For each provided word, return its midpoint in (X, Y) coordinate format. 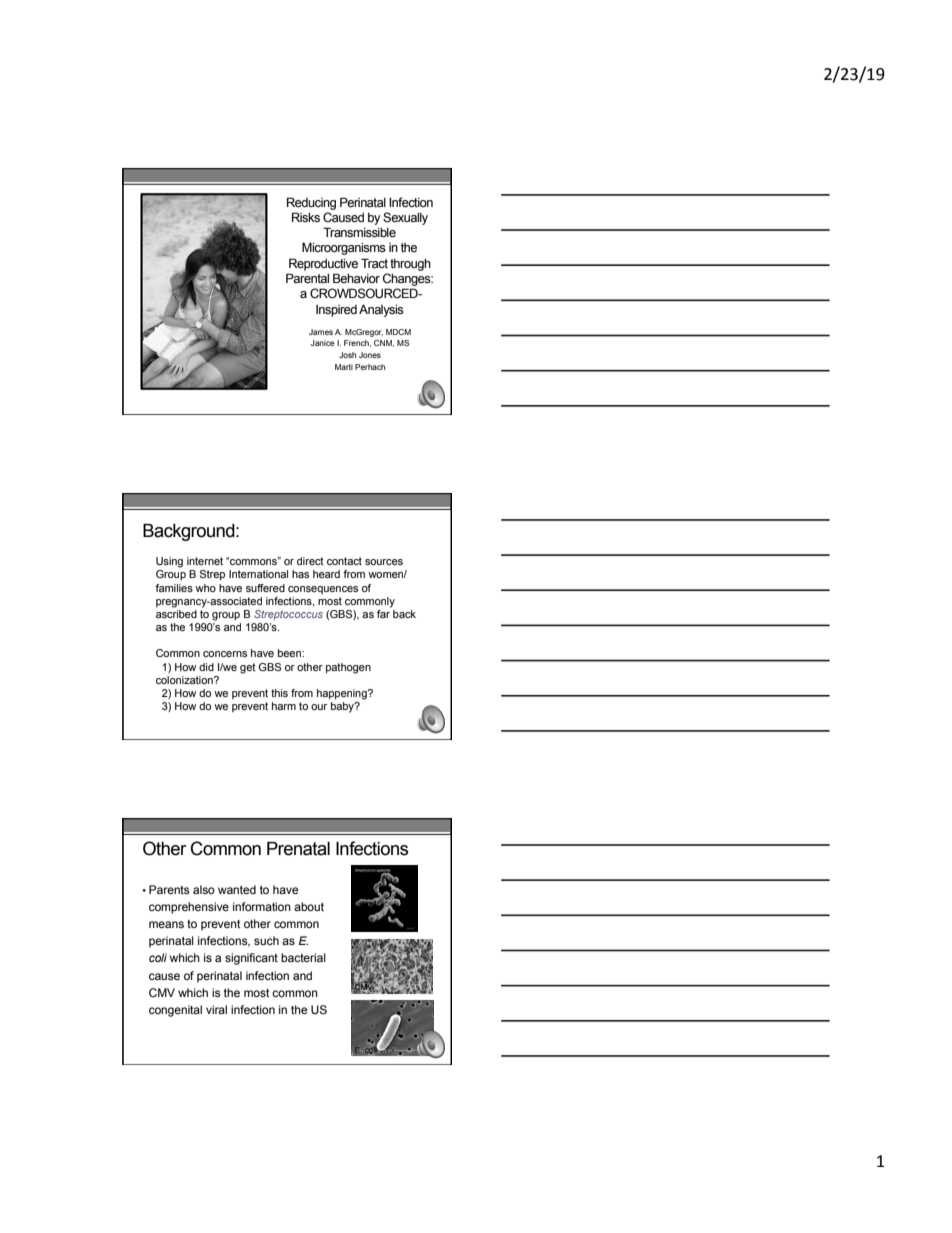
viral (216, 1009)
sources (384, 562)
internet (205, 561)
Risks (306, 217)
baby (343, 707)
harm (284, 706)
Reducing (311, 203)
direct (310, 561)
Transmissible (359, 232)
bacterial (303, 957)
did (206, 667)
